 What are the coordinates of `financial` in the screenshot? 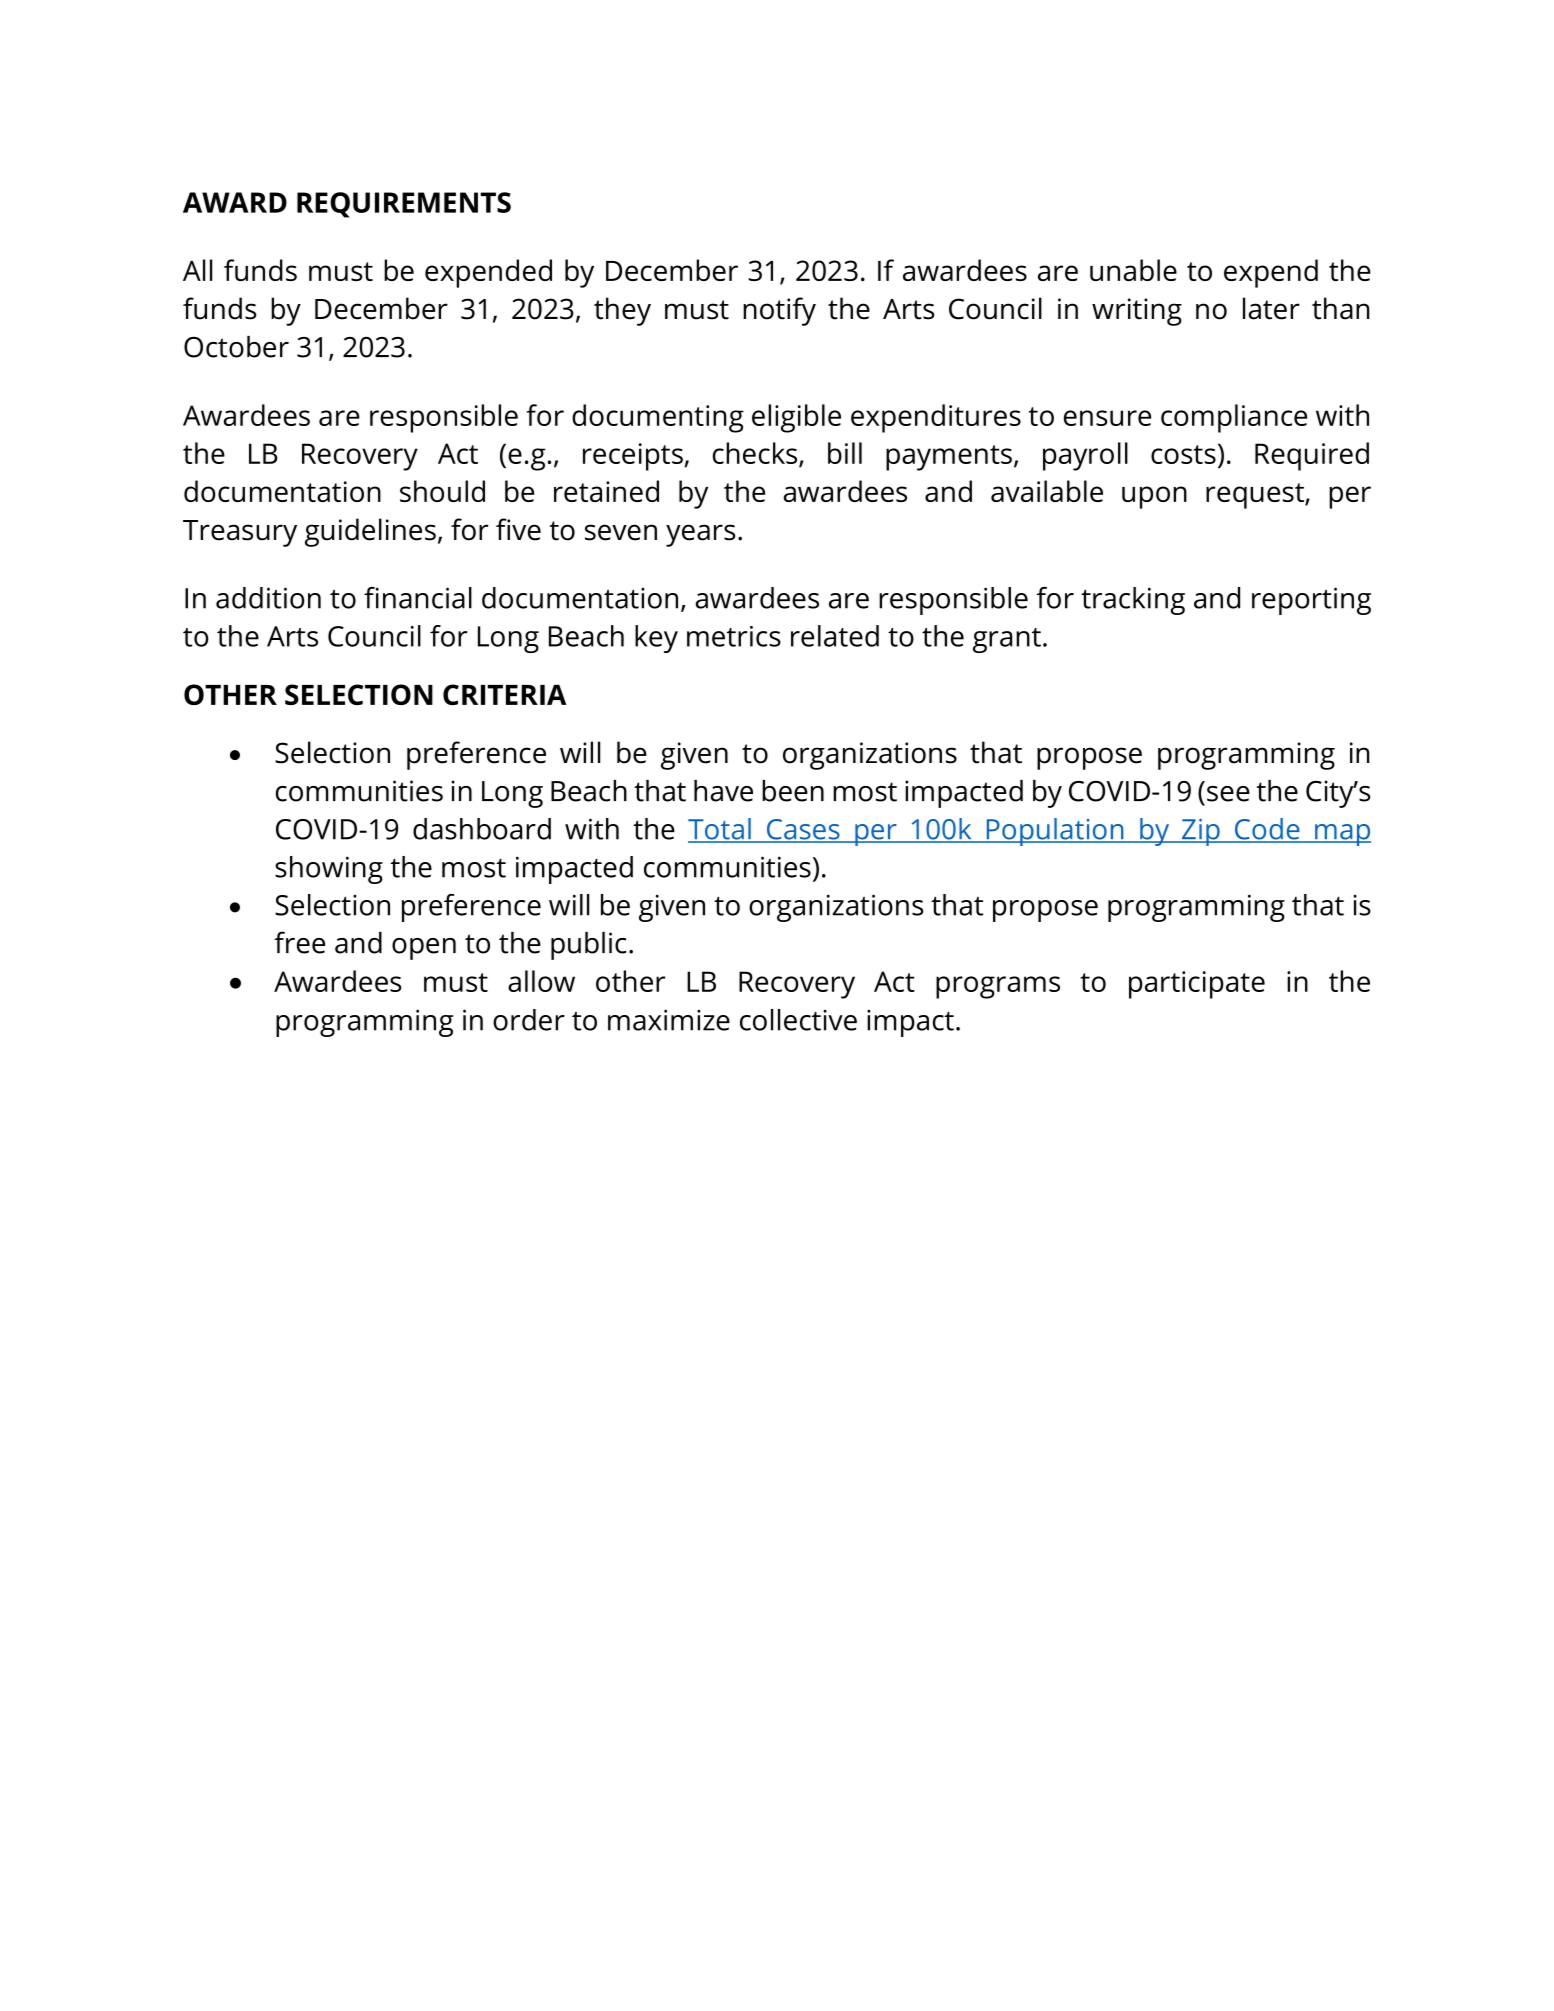 It's located at (418, 598).
